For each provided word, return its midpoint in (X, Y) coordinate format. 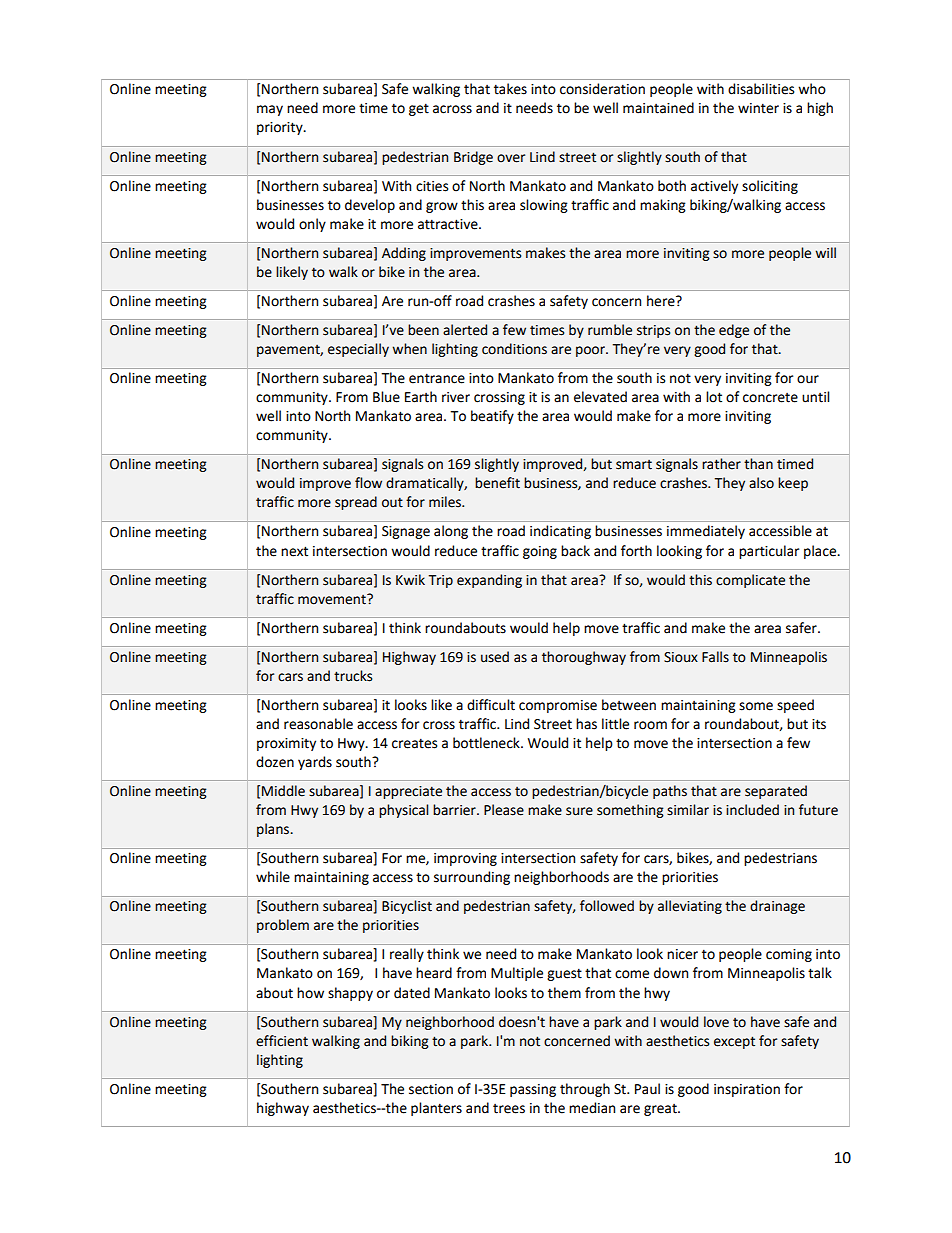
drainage (777, 907)
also (761, 483)
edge (734, 331)
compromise (558, 706)
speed (795, 706)
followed (607, 906)
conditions (514, 349)
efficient (282, 1041)
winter (758, 108)
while (273, 877)
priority (281, 128)
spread (356, 503)
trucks (353, 676)
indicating (560, 532)
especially (358, 350)
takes (510, 89)
